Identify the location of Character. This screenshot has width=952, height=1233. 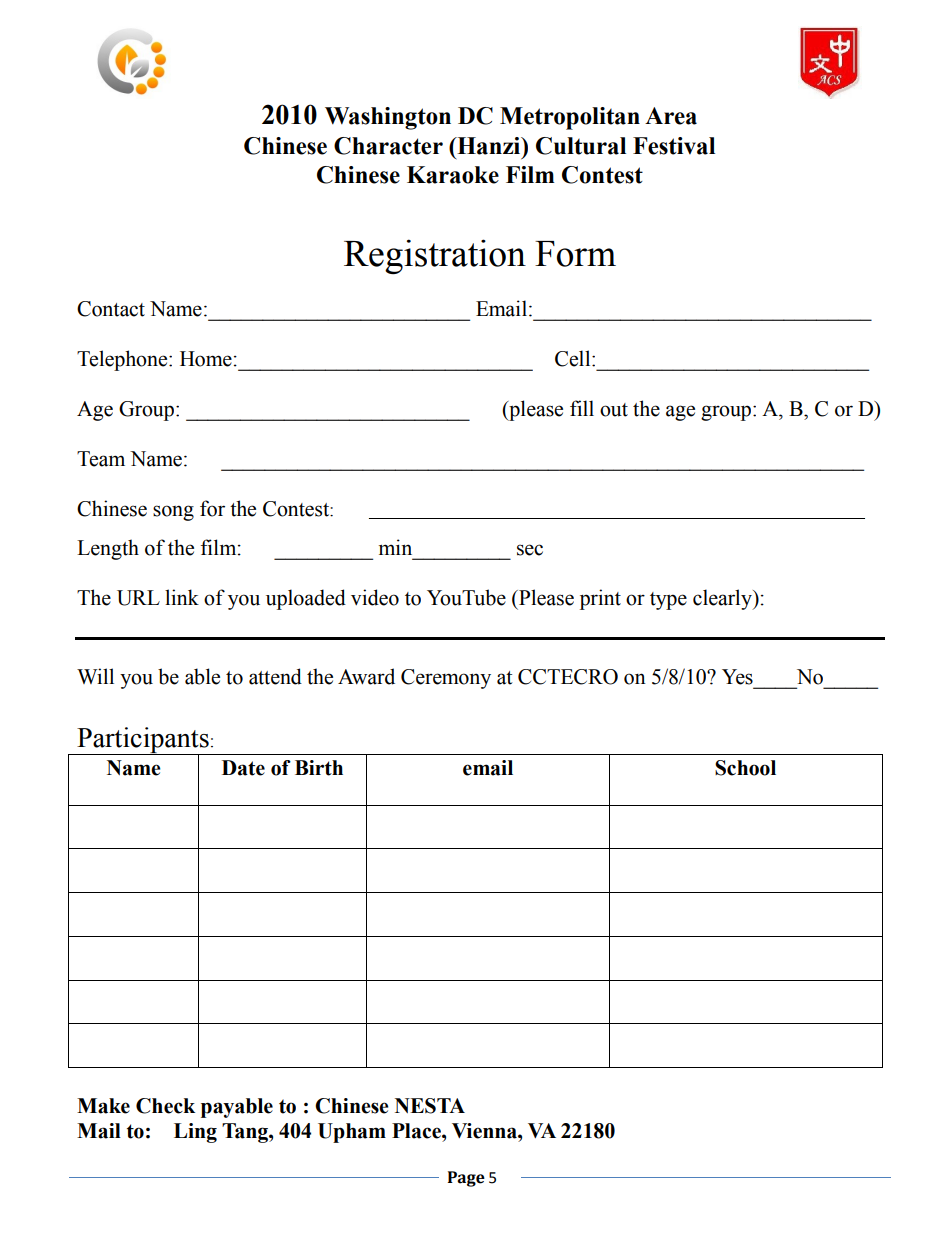
(388, 146).
